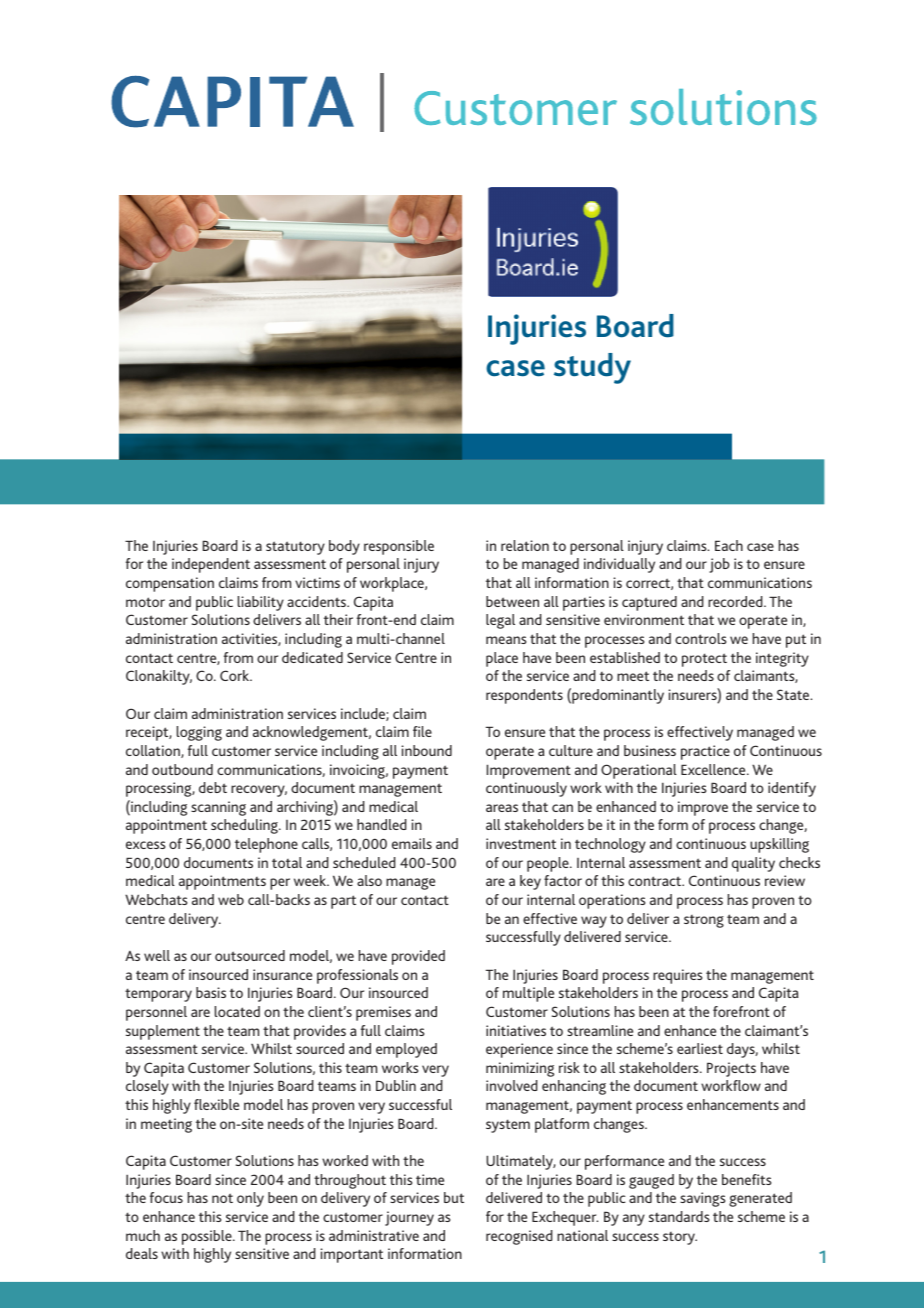 The image size is (924, 1308). What do you see at coordinates (295, 548) in the screenshot?
I see `statutory` at bounding box center [295, 548].
